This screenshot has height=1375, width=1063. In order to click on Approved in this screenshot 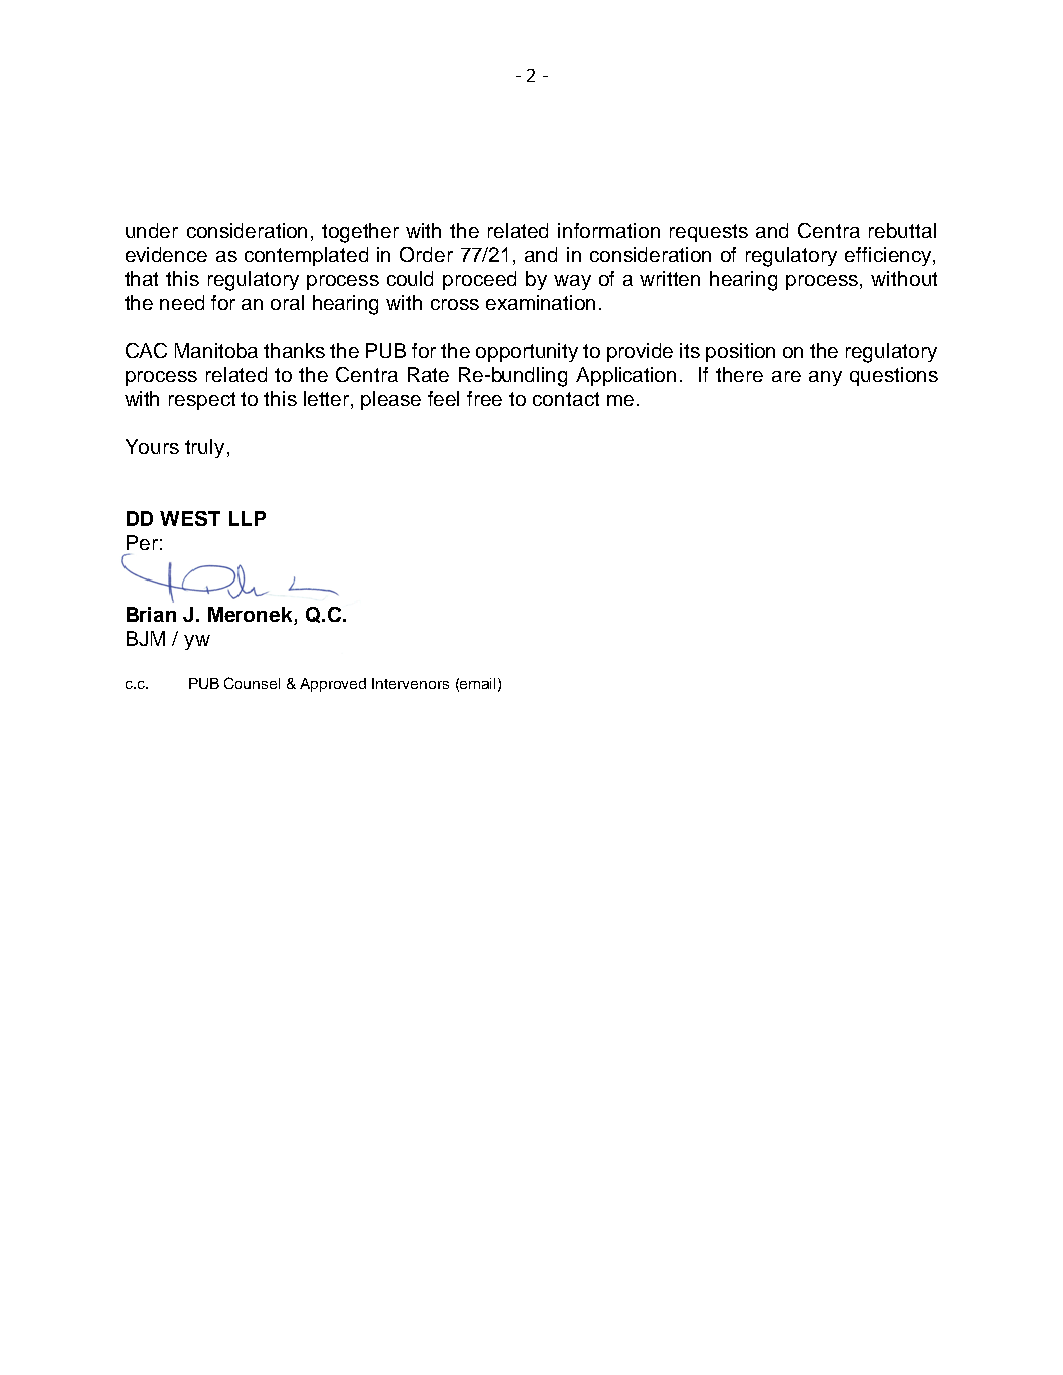, I will do `click(333, 685)`.
